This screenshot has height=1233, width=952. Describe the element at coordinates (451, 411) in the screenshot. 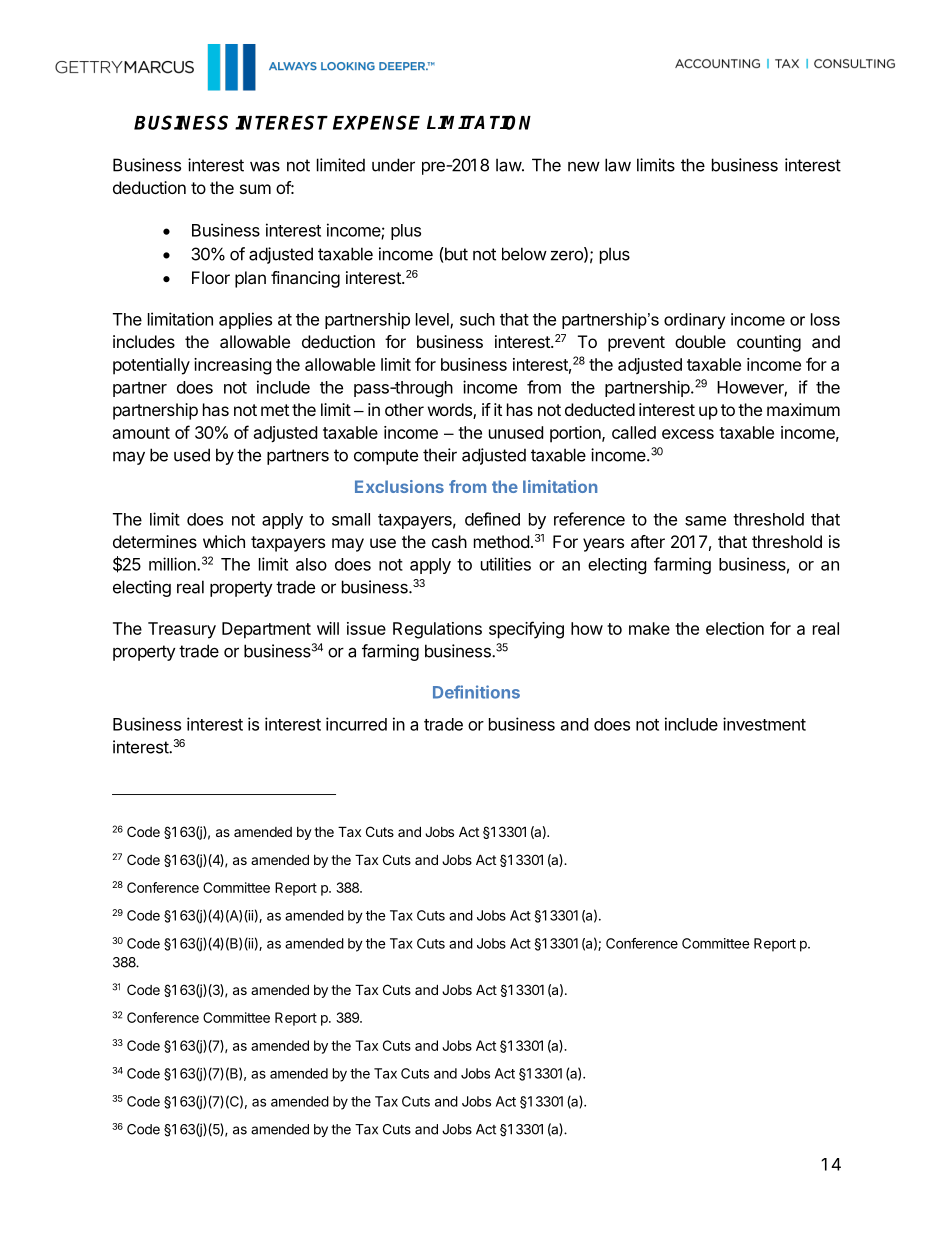

I see `words` at that location.
